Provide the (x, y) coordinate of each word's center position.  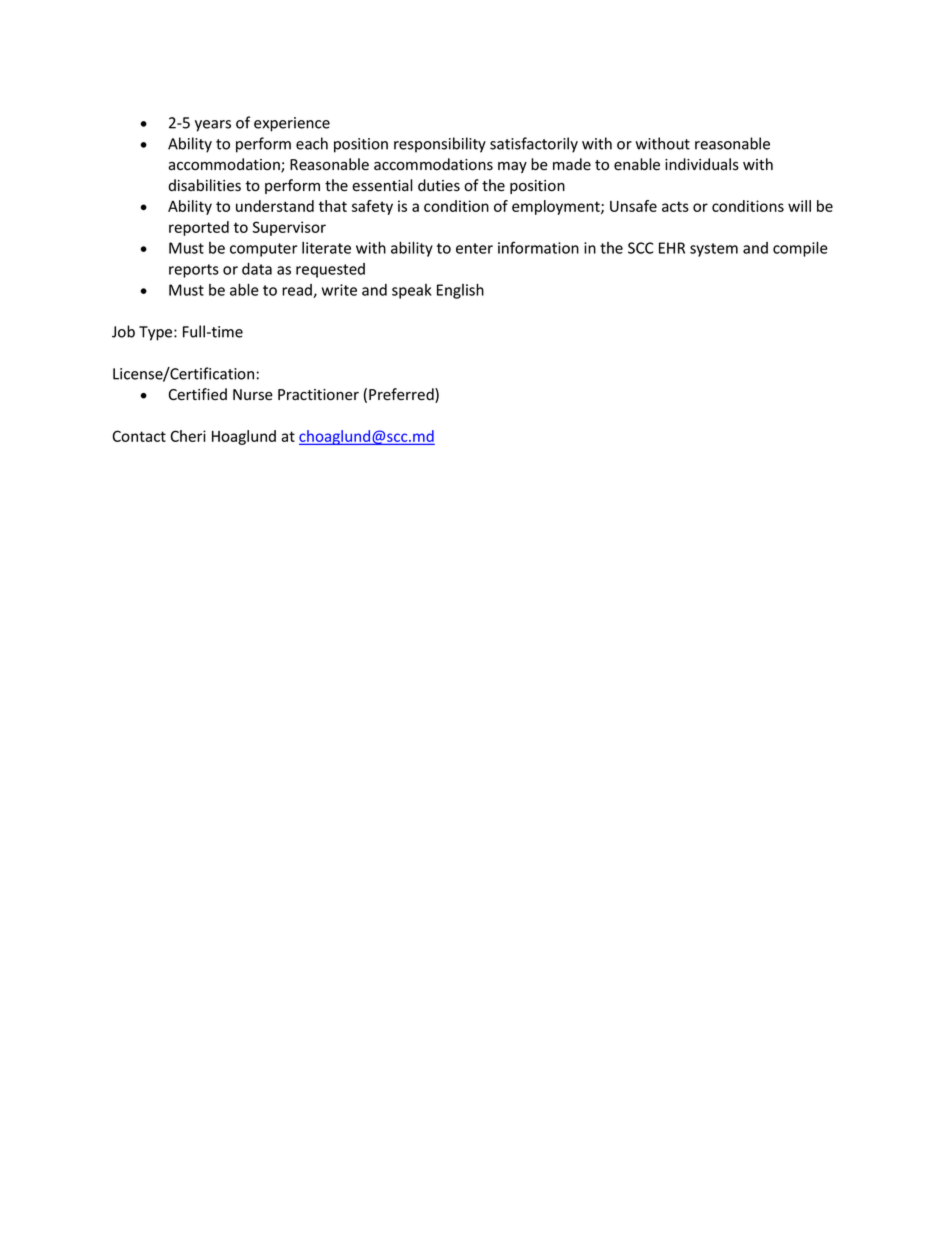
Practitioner (318, 395)
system (714, 250)
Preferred (402, 395)
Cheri (188, 436)
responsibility (440, 145)
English (460, 291)
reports (194, 271)
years (213, 126)
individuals (702, 164)
